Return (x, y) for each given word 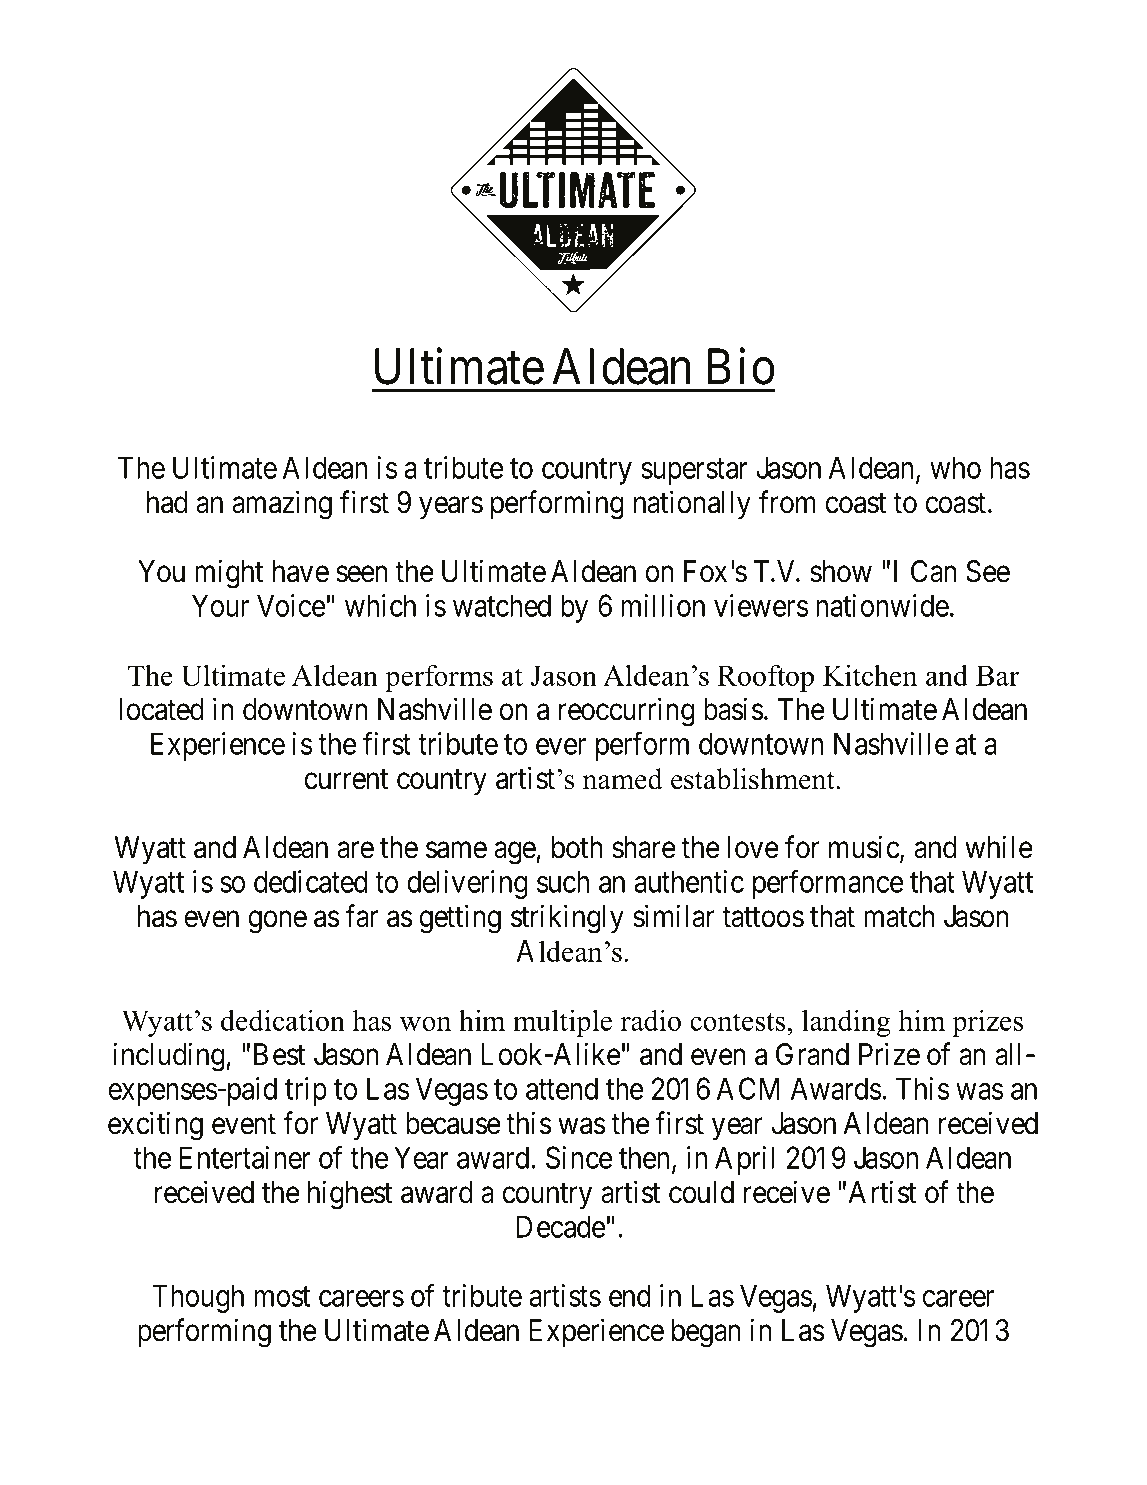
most (282, 1297)
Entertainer (245, 1157)
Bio (741, 366)
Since (579, 1157)
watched (502, 605)
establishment (754, 779)
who (955, 467)
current (346, 779)
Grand (812, 1054)
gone (278, 922)
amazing (282, 505)
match (899, 916)
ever (561, 747)
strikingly (567, 919)
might (229, 574)
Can (933, 571)
